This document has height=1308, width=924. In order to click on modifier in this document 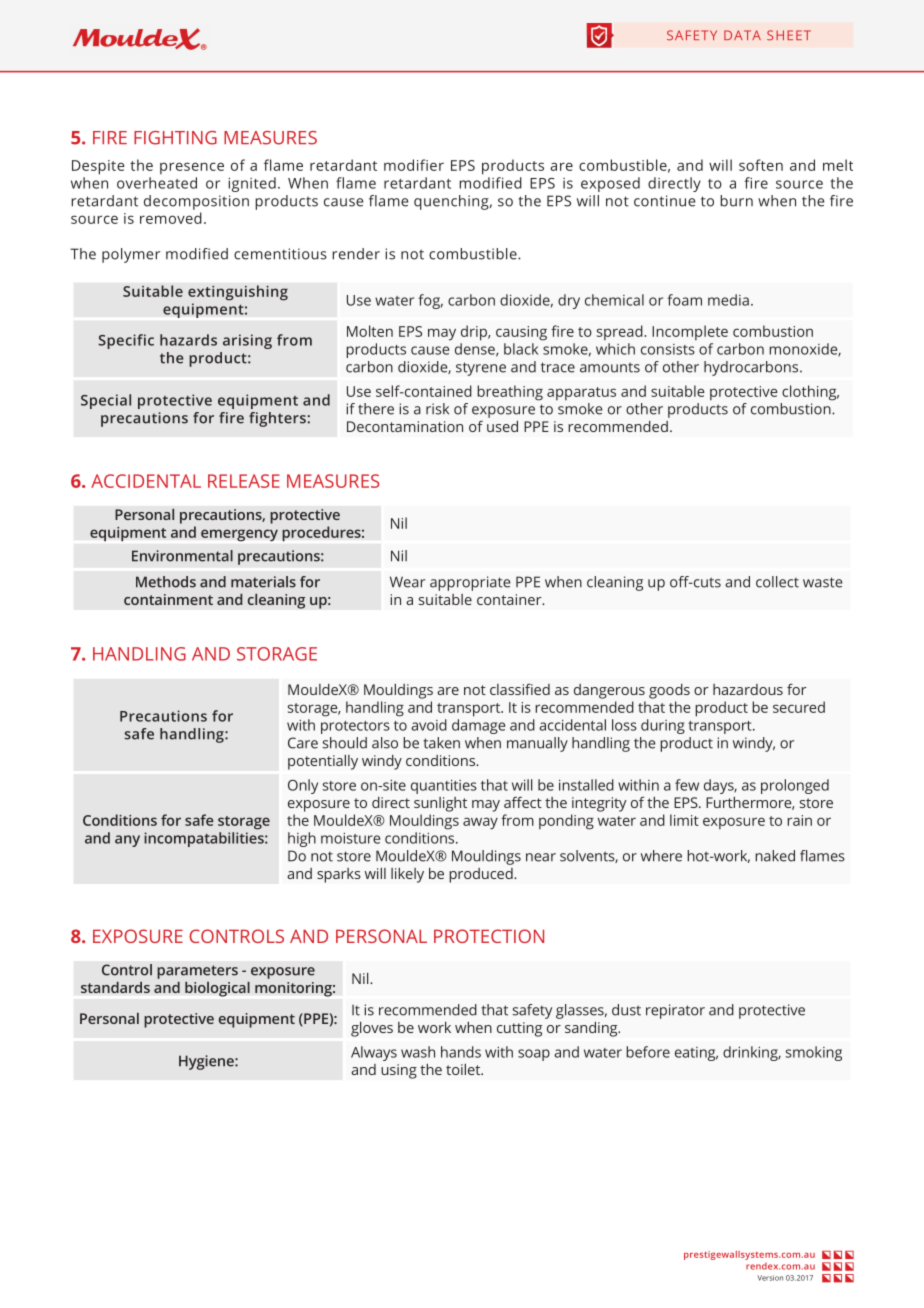, I will do `click(414, 165)`.
